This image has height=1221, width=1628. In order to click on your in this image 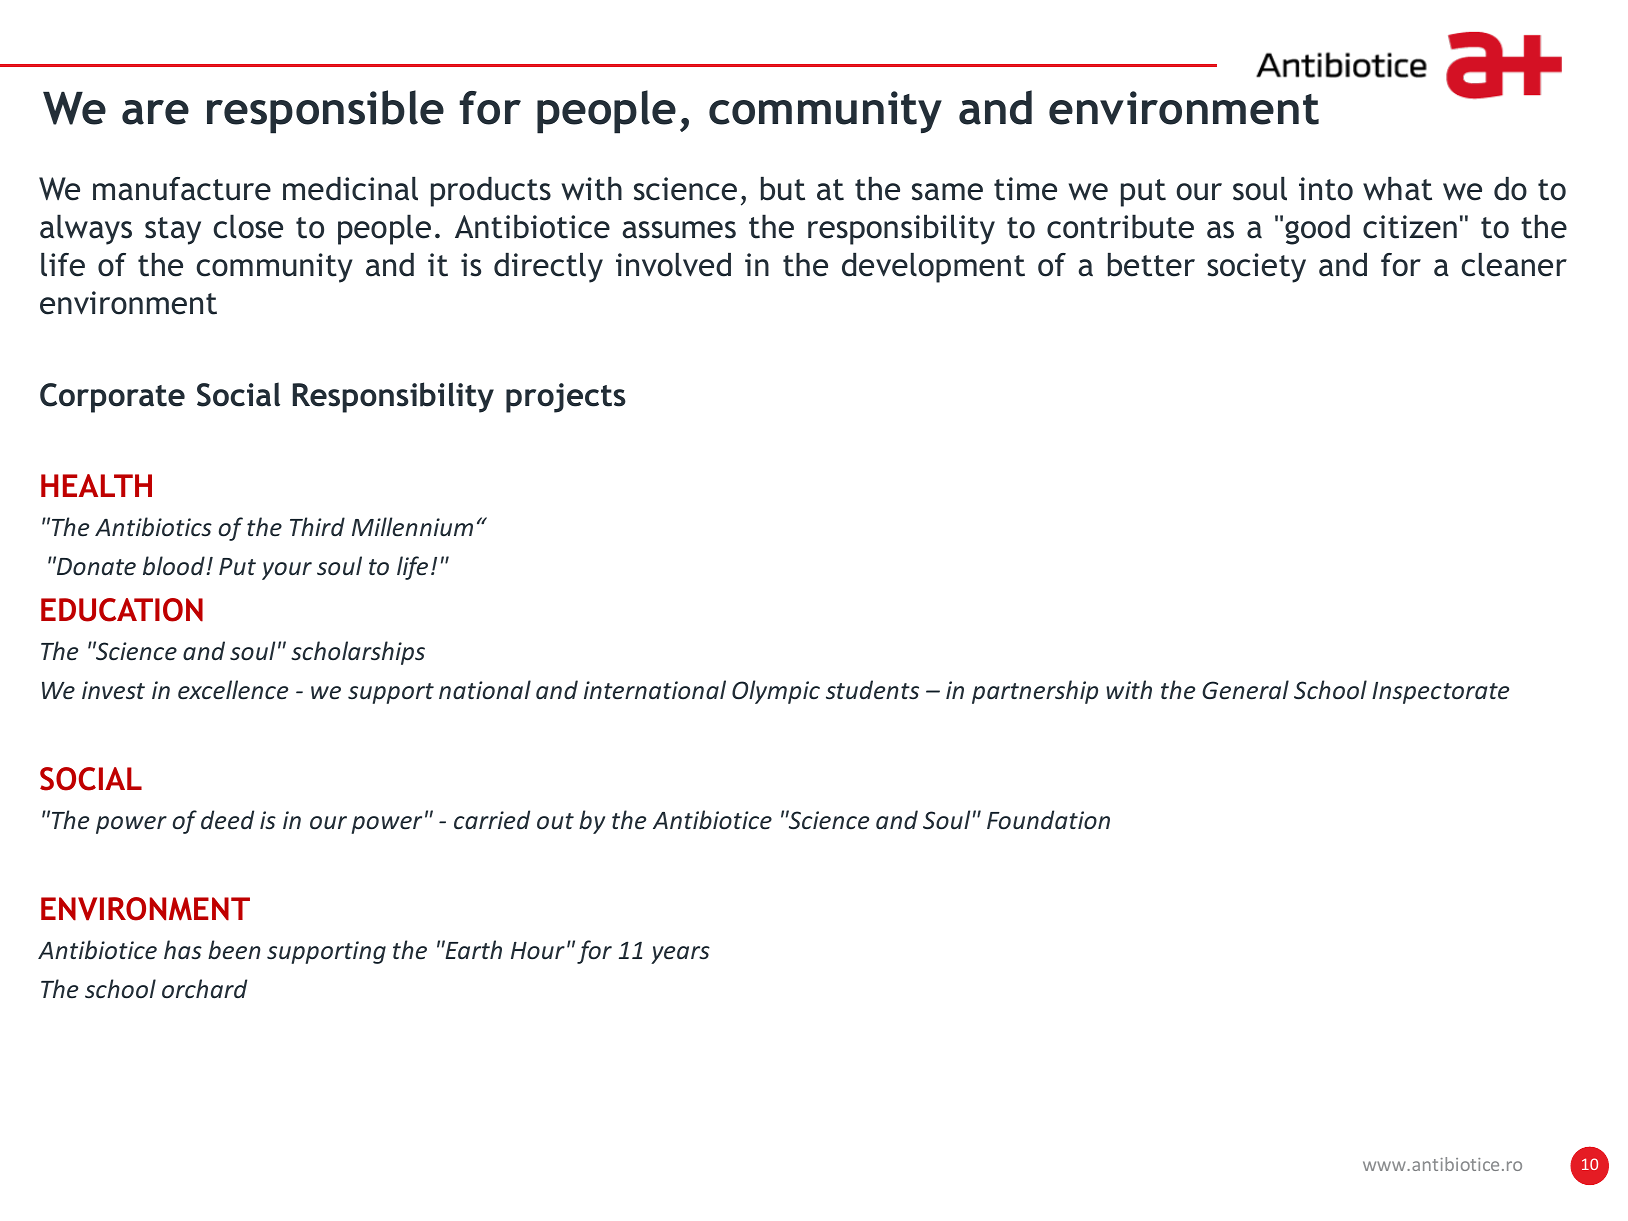, I will do `click(287, 571)`.
